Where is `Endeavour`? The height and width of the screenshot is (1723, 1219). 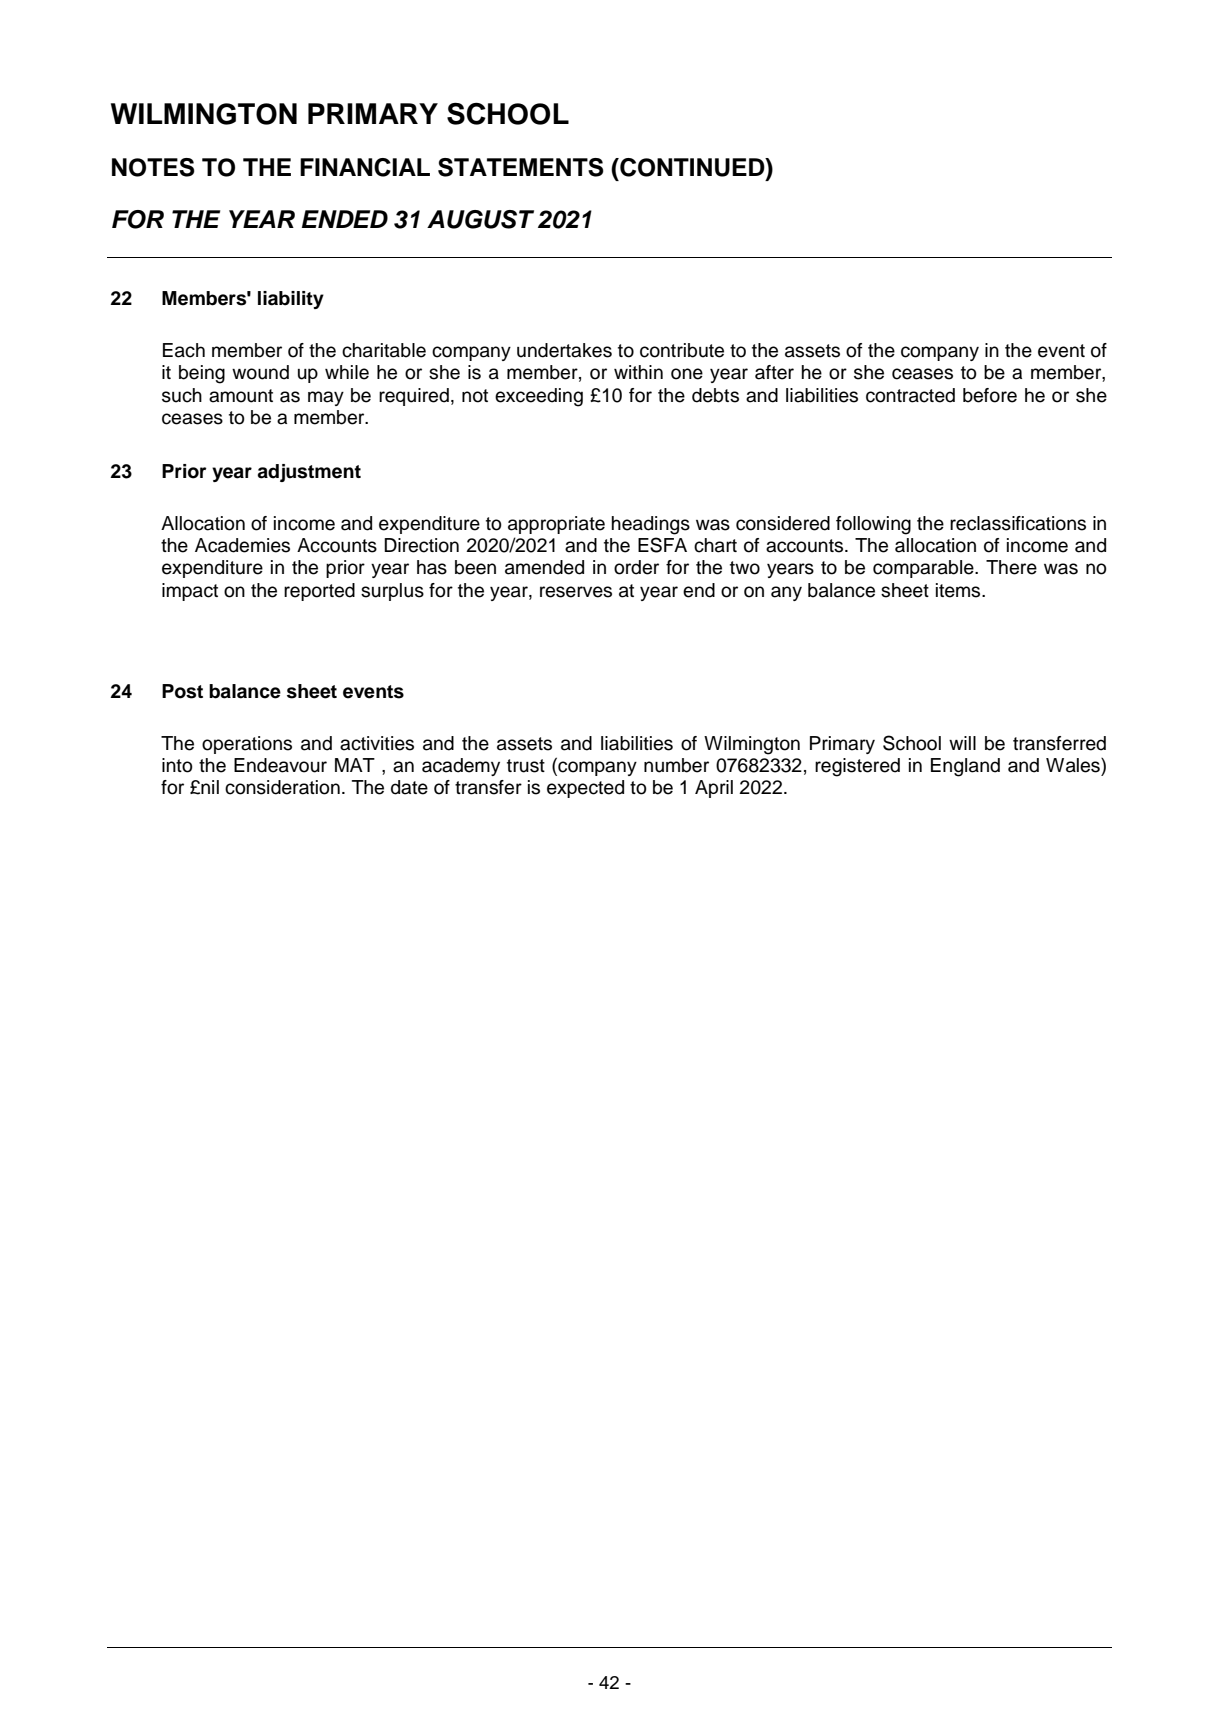 Endeavour is located at coordinates (280, 765).
